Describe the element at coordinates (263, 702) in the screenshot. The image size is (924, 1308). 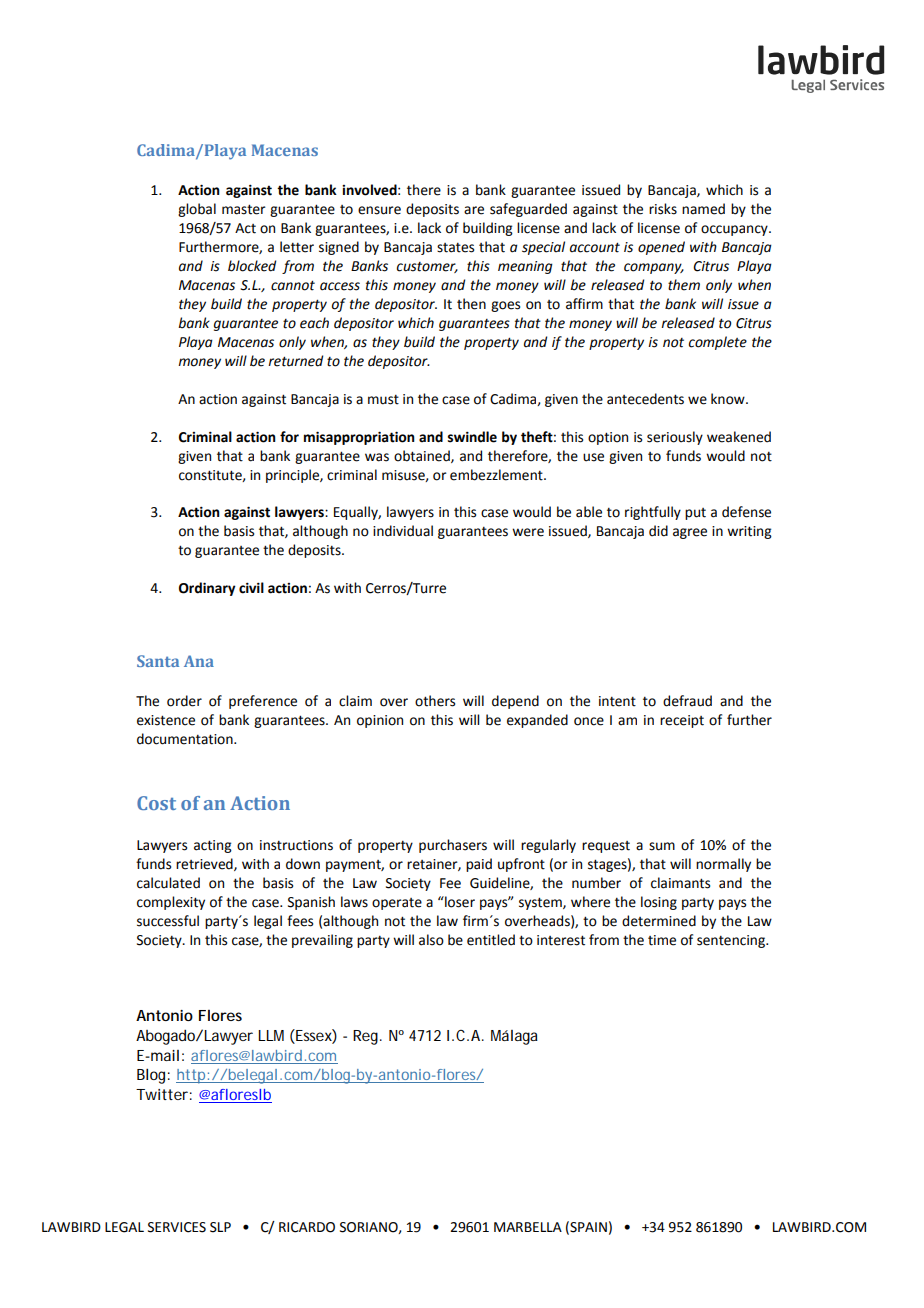
I see `preference` at that location.
